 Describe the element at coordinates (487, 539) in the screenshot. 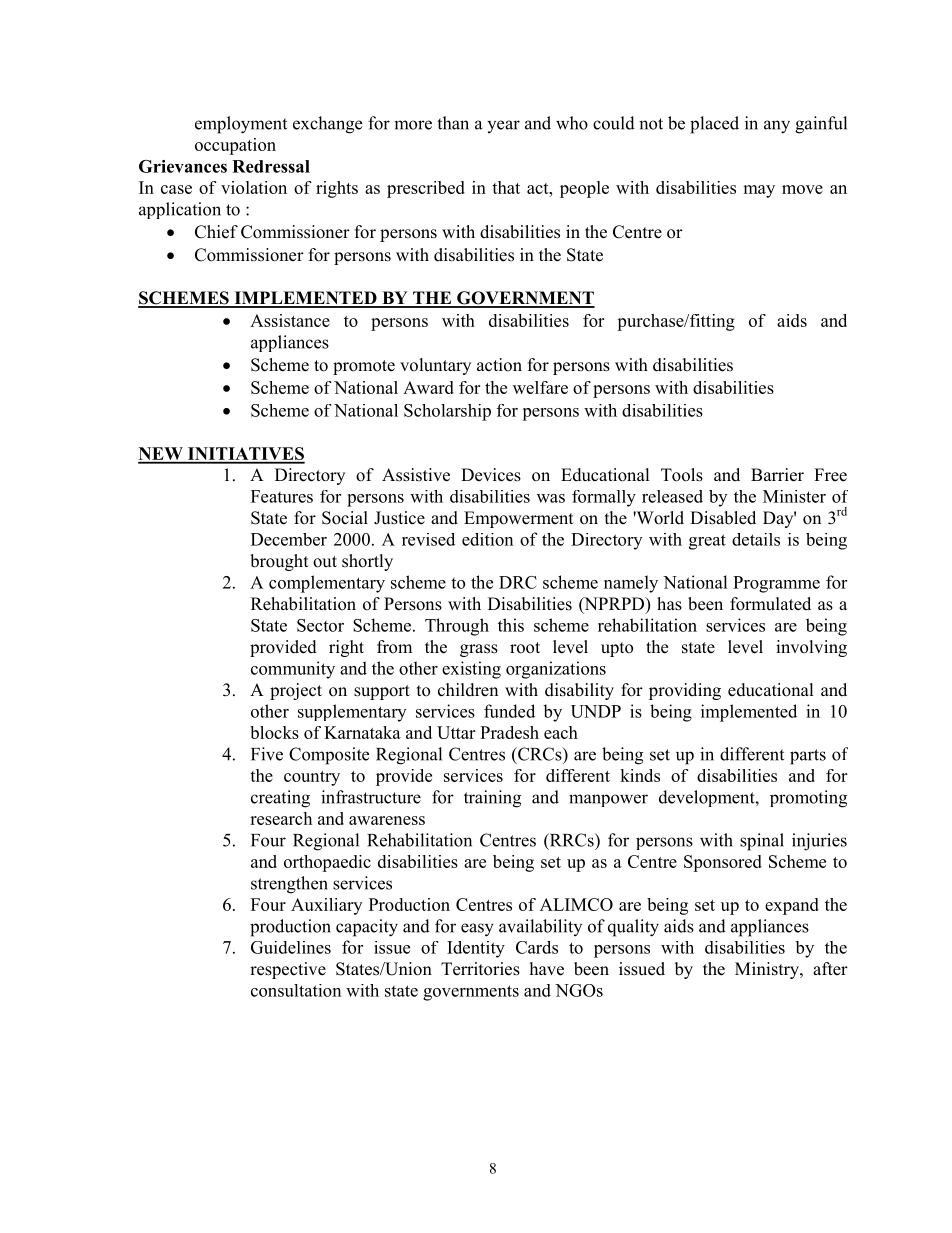

I see `edition` at that location.
